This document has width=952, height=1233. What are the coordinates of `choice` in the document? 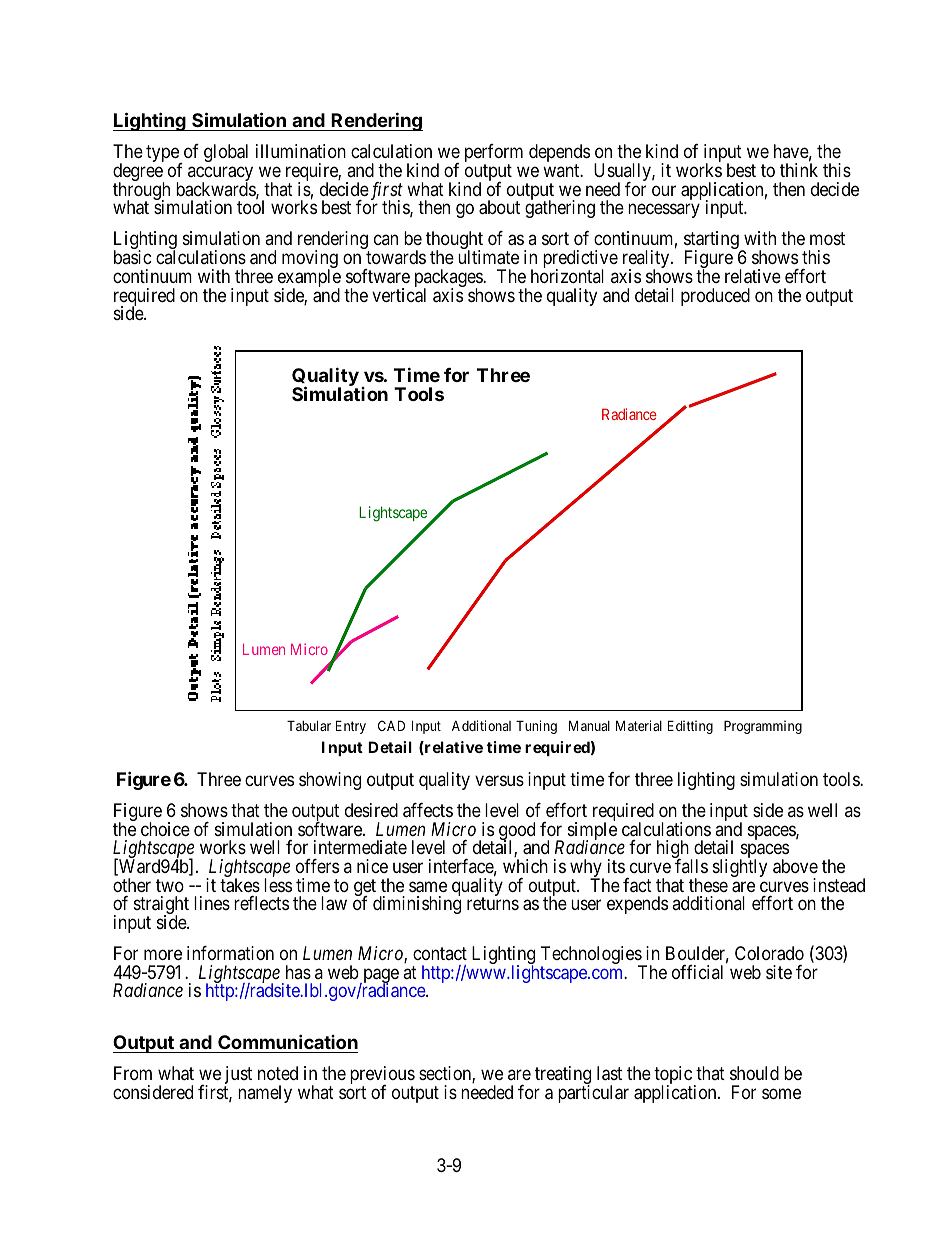 It's located at (165, 829).
